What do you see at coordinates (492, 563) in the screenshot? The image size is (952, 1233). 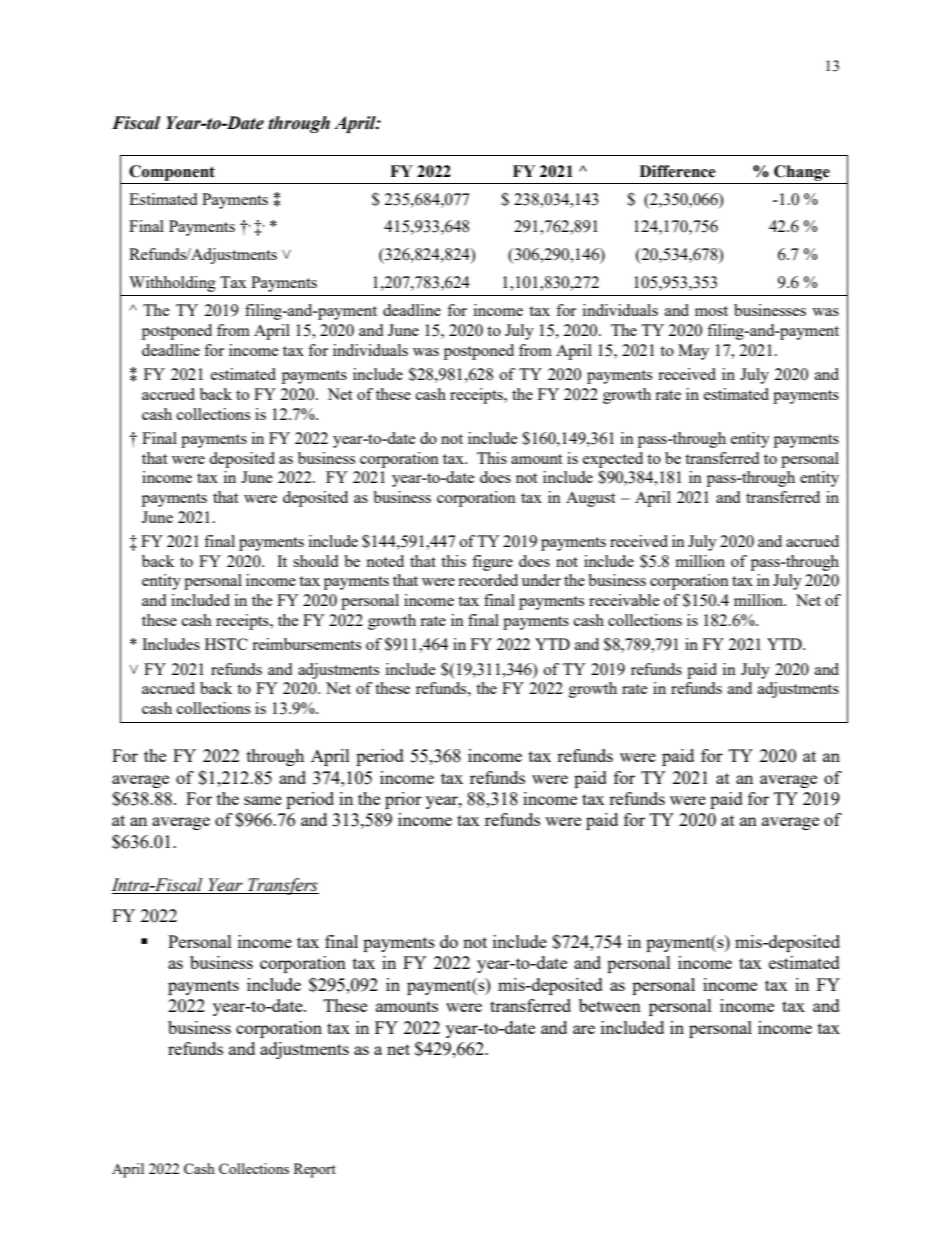 I see `figure` at bounding box center [492, 563].
